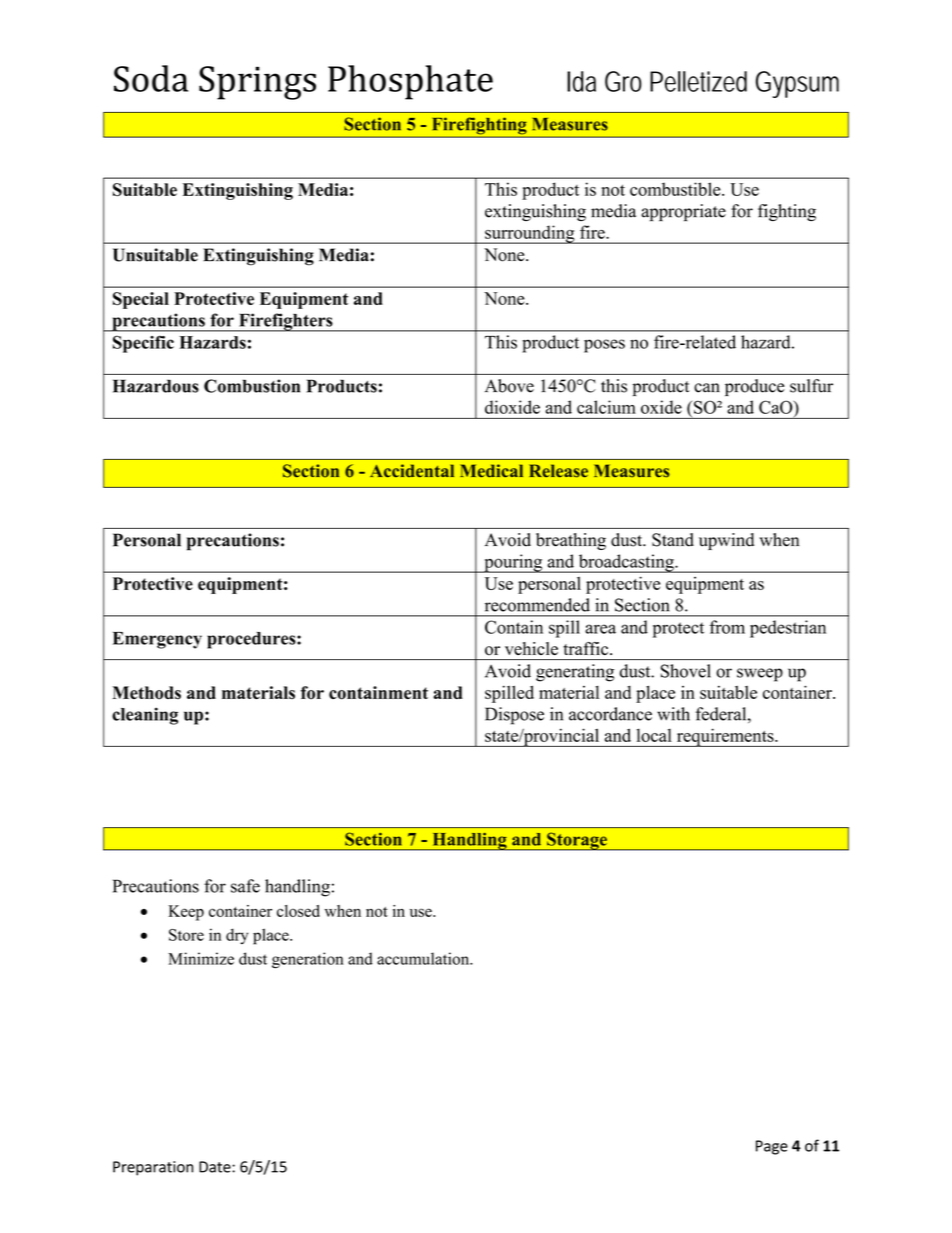  I want to click on Date, so click(216, 1167).
